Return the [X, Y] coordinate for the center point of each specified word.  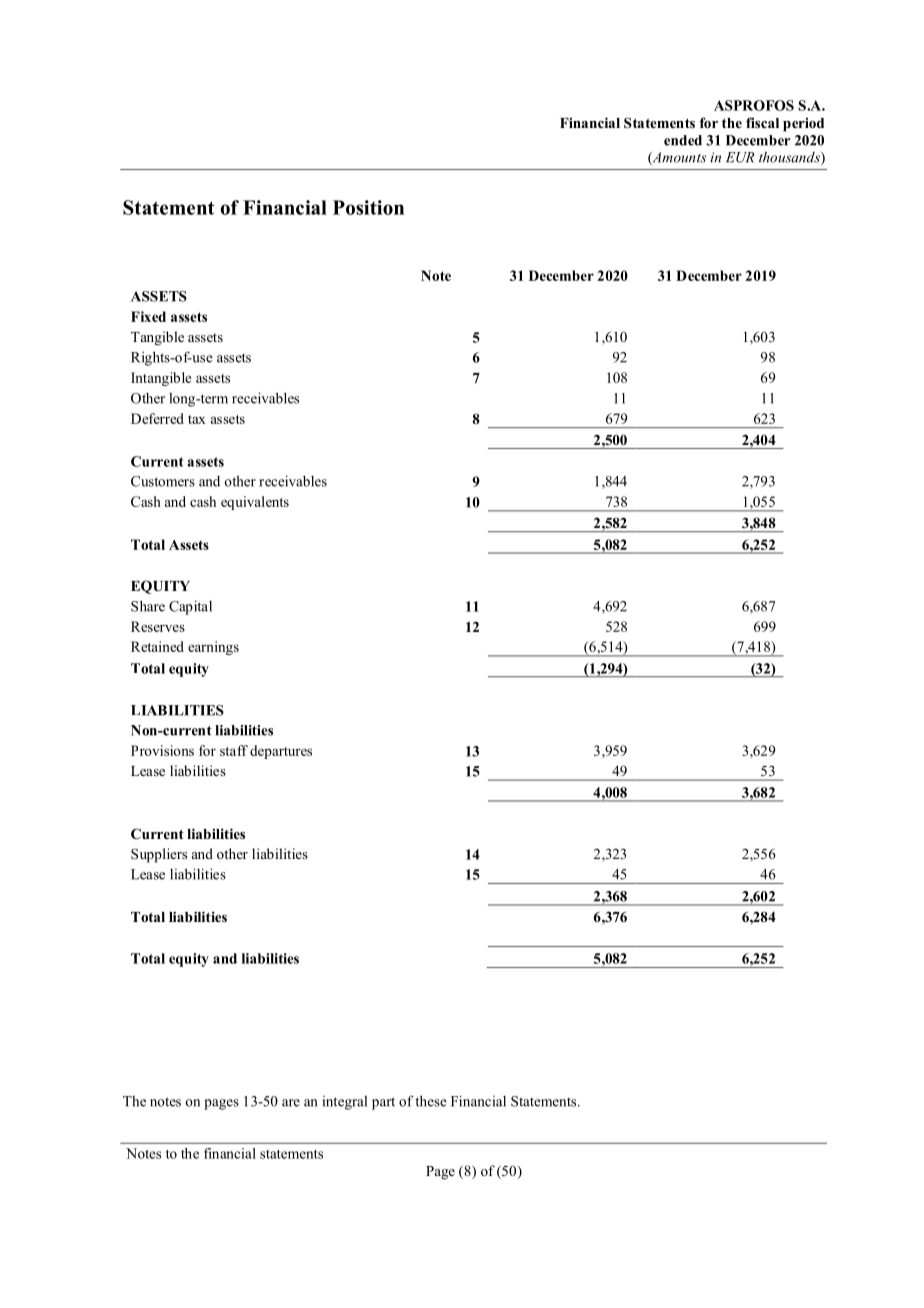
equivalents [255, 503]
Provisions [162, 750]
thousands [790, 158]
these [431, 1101]
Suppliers [159, 855]
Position [368, 207]
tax [197, 419]
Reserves [158, 626]
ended [683, 140]
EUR [740, 157]
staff [234, 750]
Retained [157, 646]
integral [344, 1103]
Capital [190, 607]
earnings [213, 648]
